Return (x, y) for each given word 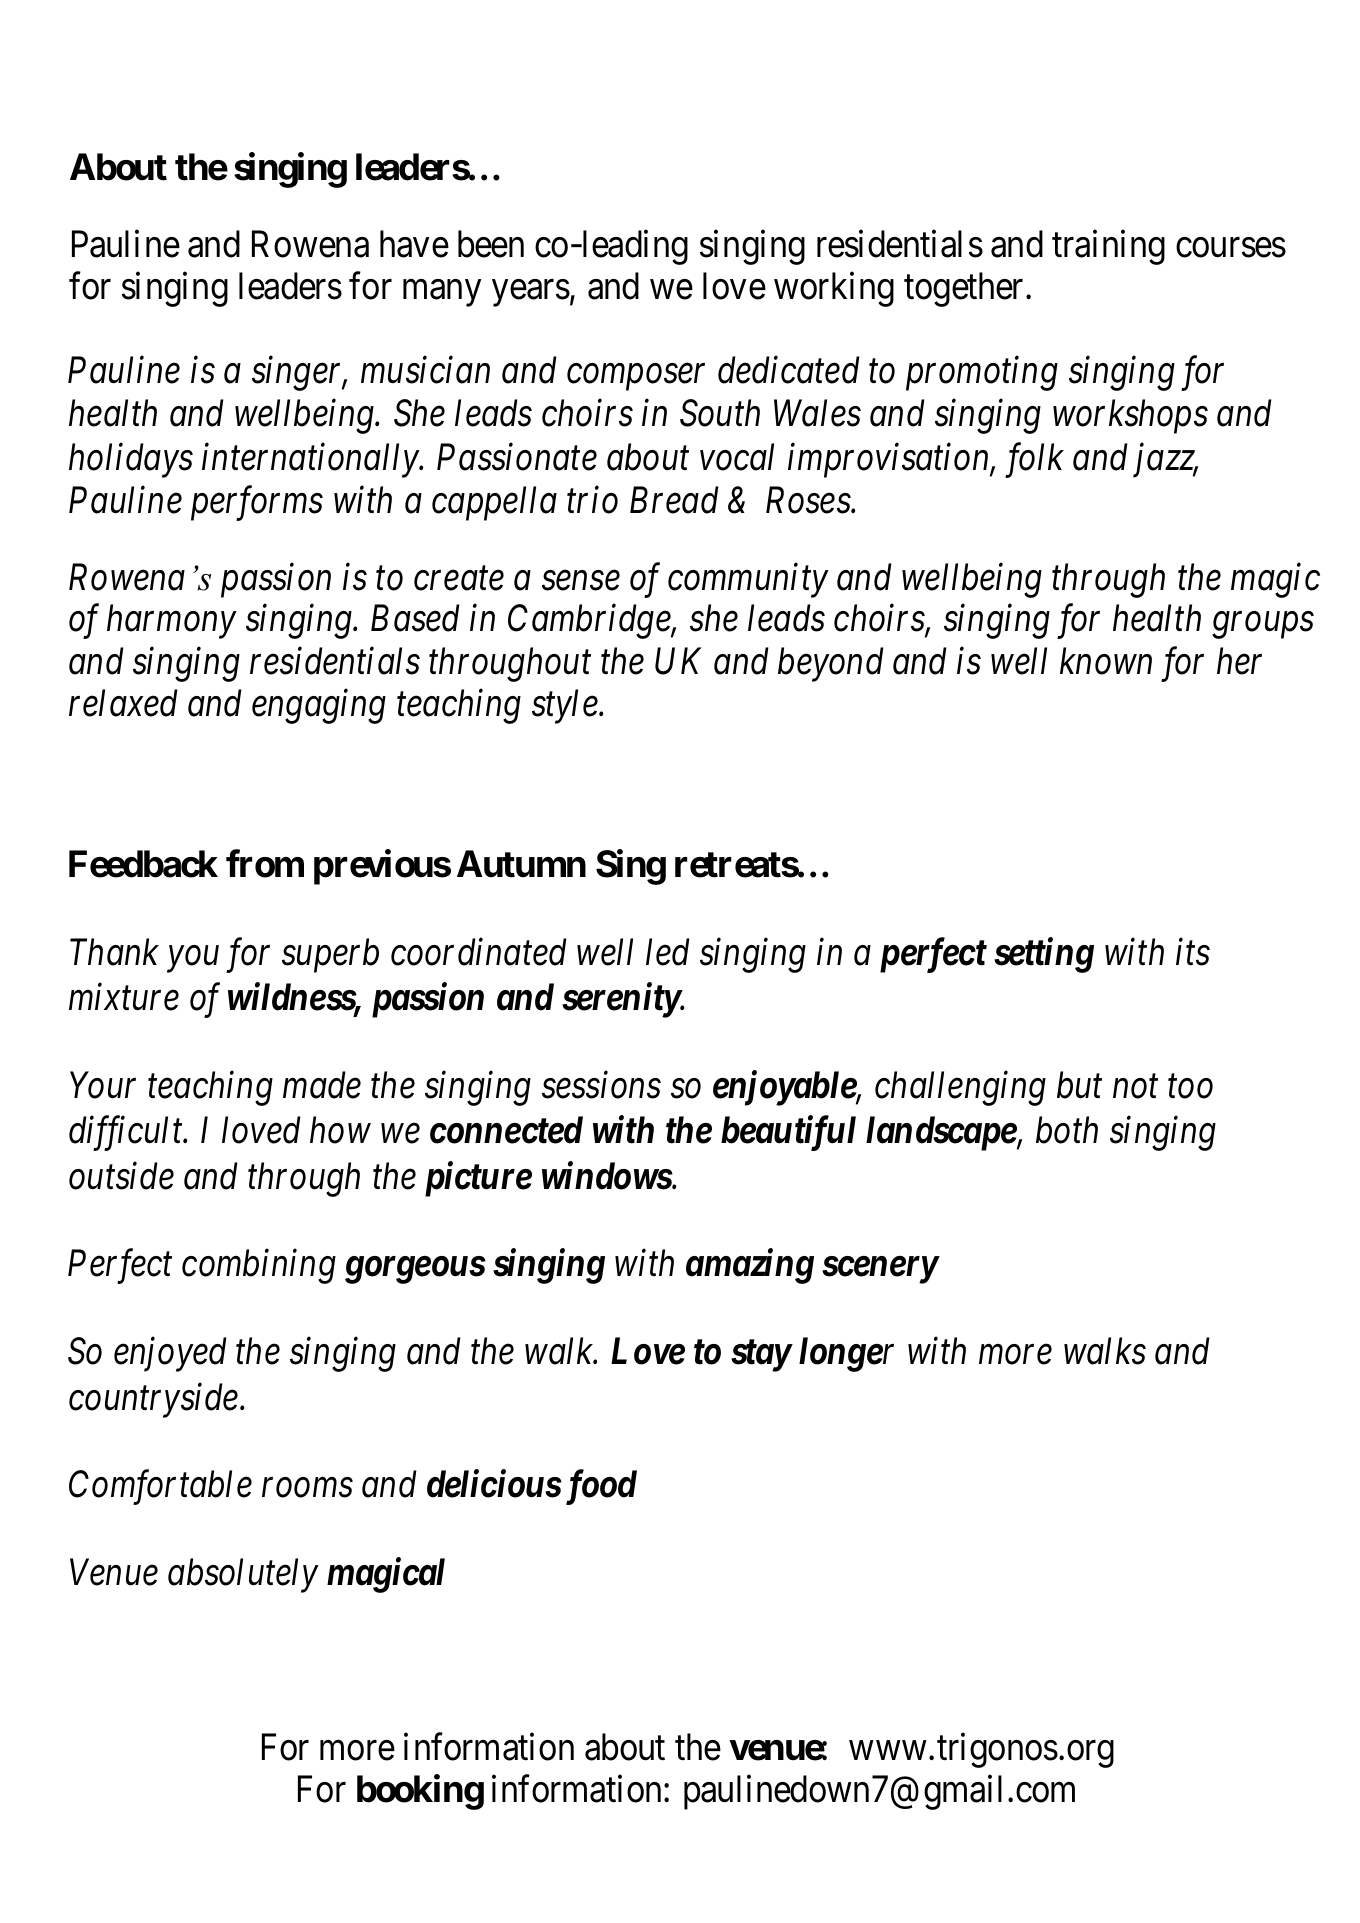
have (414, 244)
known (1106, 661)
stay (761, 1356)
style (566, 706)
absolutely (243, 1575)
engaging (319, 707)
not (1135, 1087)
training (1108, 247)
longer (846, 1354)
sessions (601, 1085)
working (834, 289)
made (322, 1085)
